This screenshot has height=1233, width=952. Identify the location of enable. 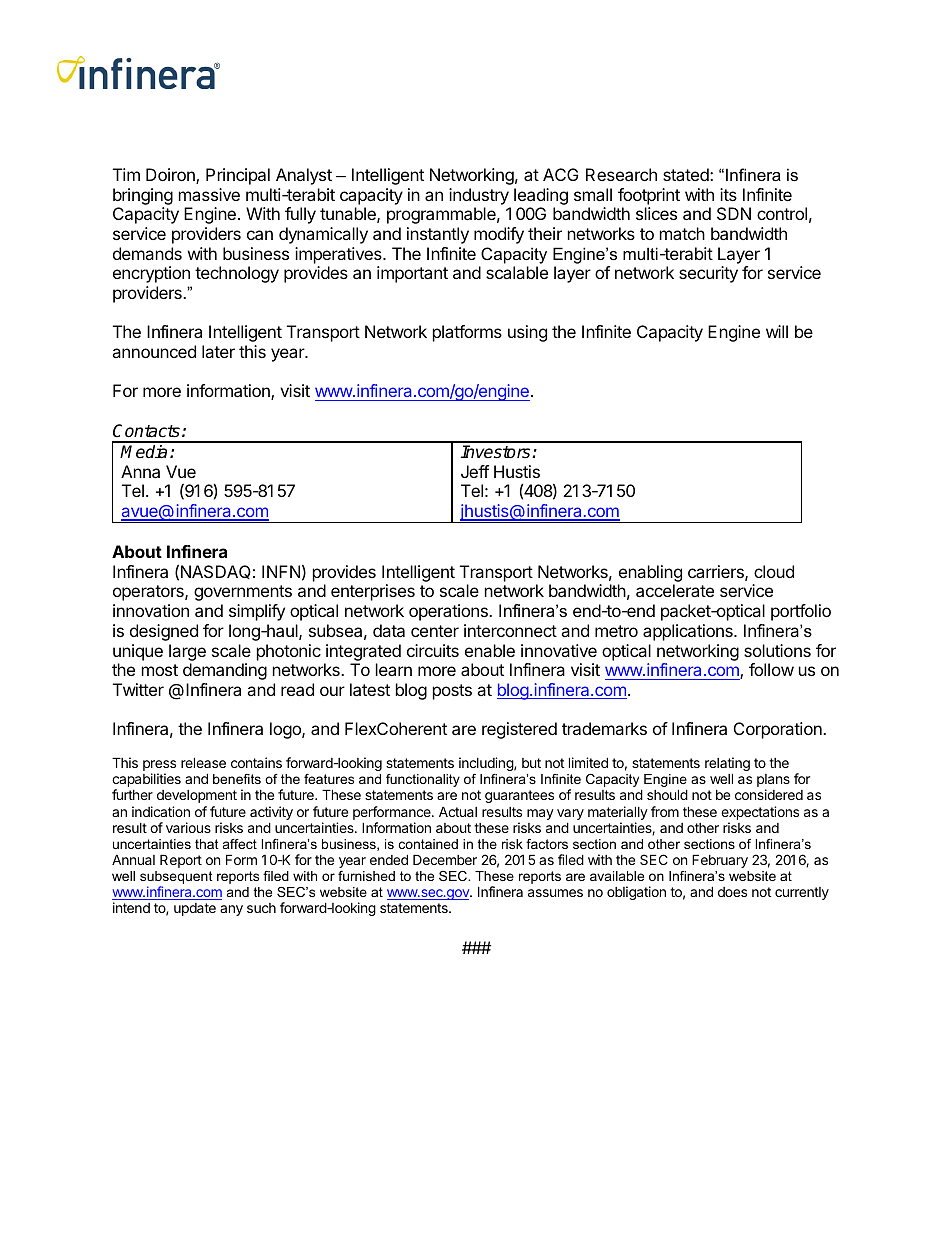
(490, 650).
